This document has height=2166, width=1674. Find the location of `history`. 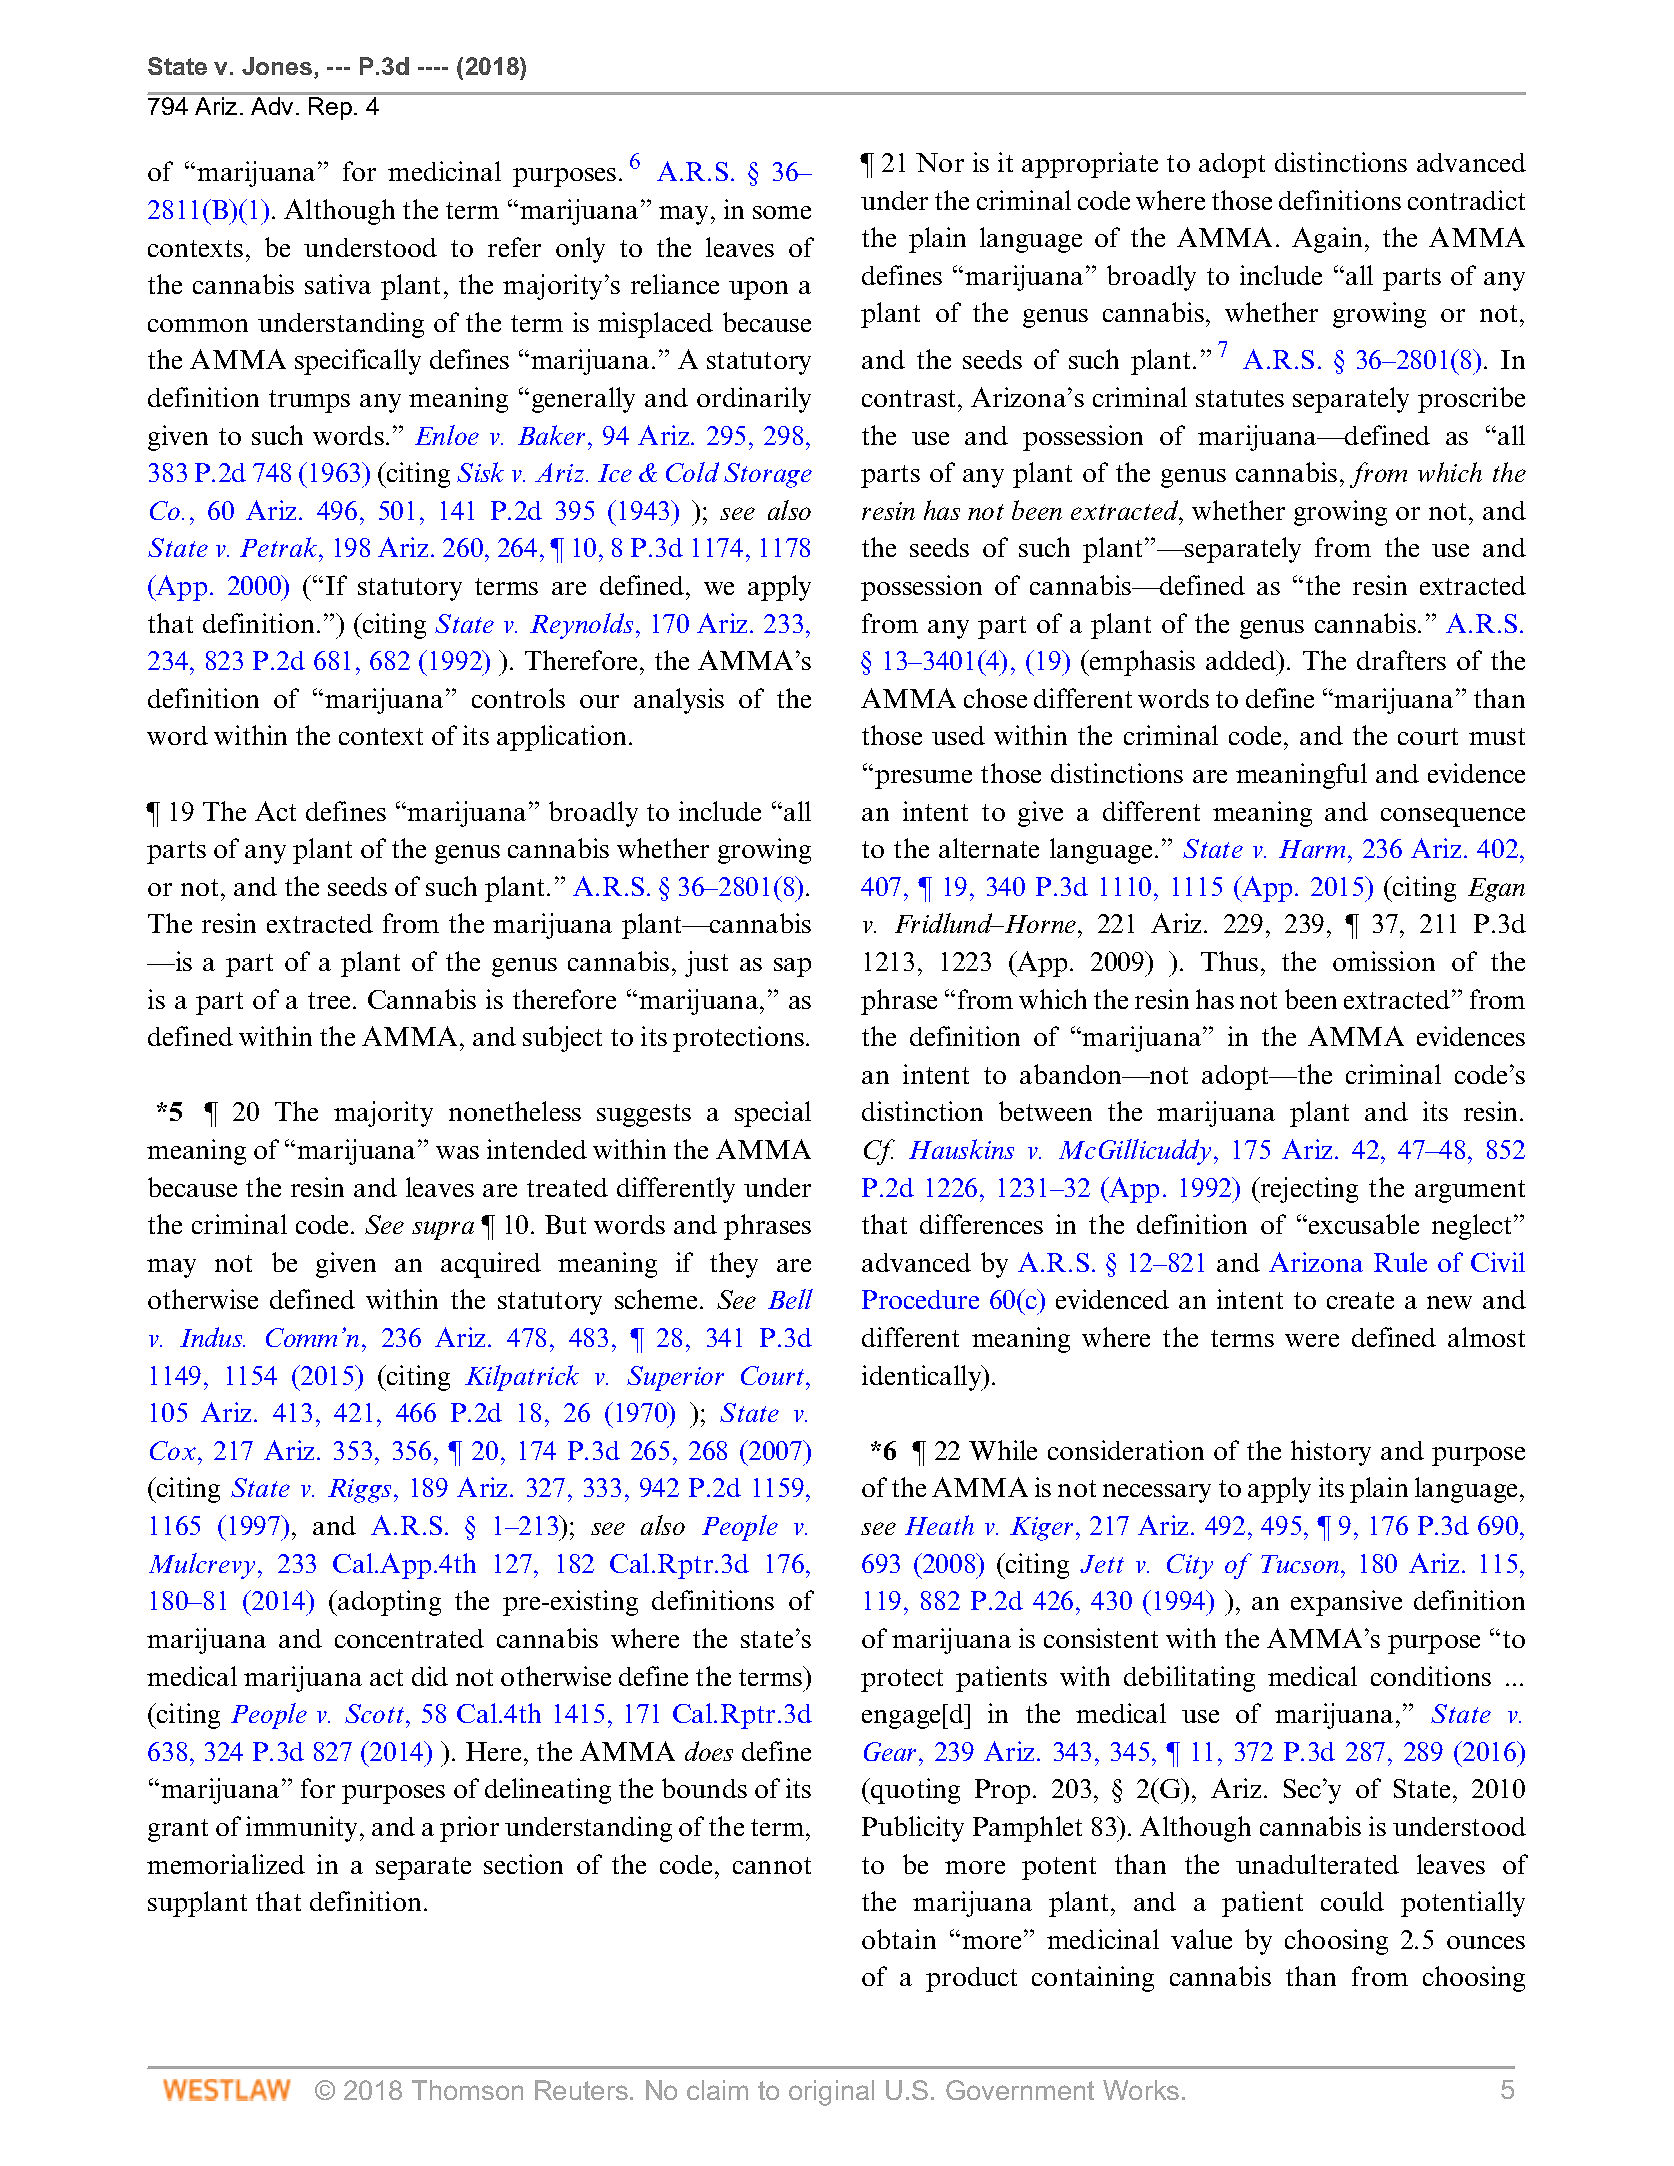

history is located at coordinates (1331, 1453).
